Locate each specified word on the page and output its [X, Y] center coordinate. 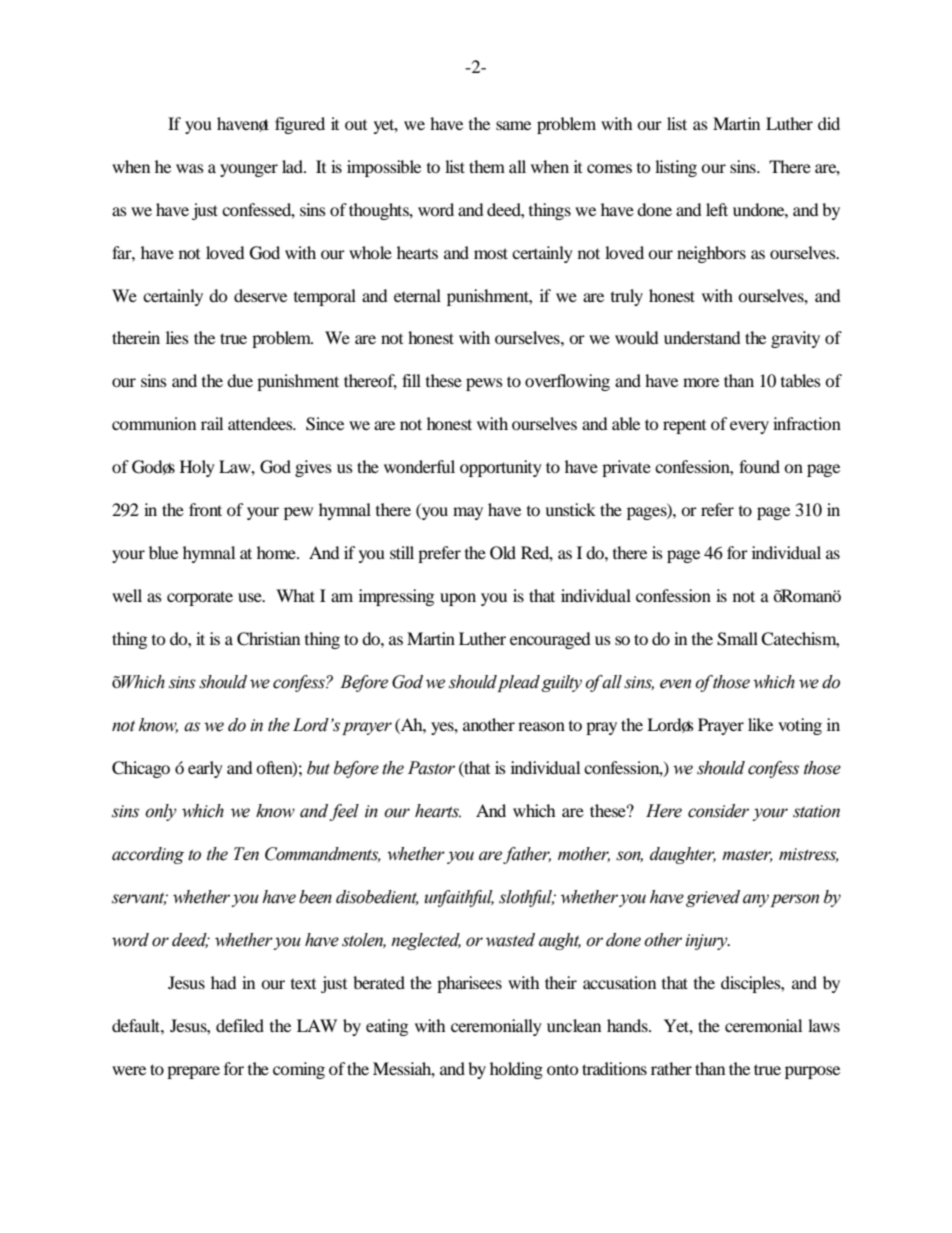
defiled [240, 1025]
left [717, 209]
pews [484, 384]
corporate [200, 598]
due [240, 380]
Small [737, 639]
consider [718, 811]
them [487, 166]
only [161, 812]
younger [249, 170]
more [701, 382]
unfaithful [459, 898]
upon [458, 599]
